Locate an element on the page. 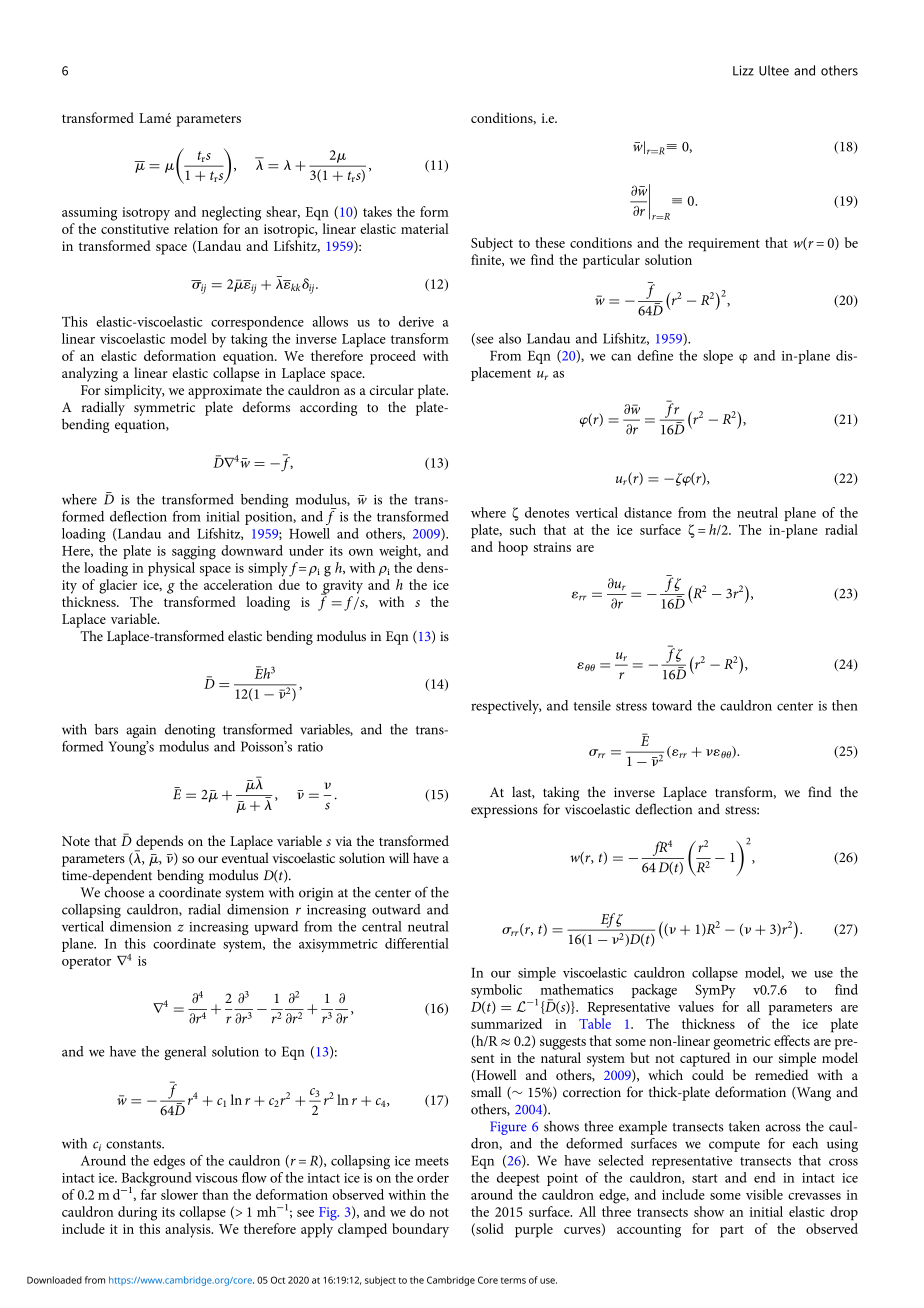  package is located at coordinates (654, 991).
